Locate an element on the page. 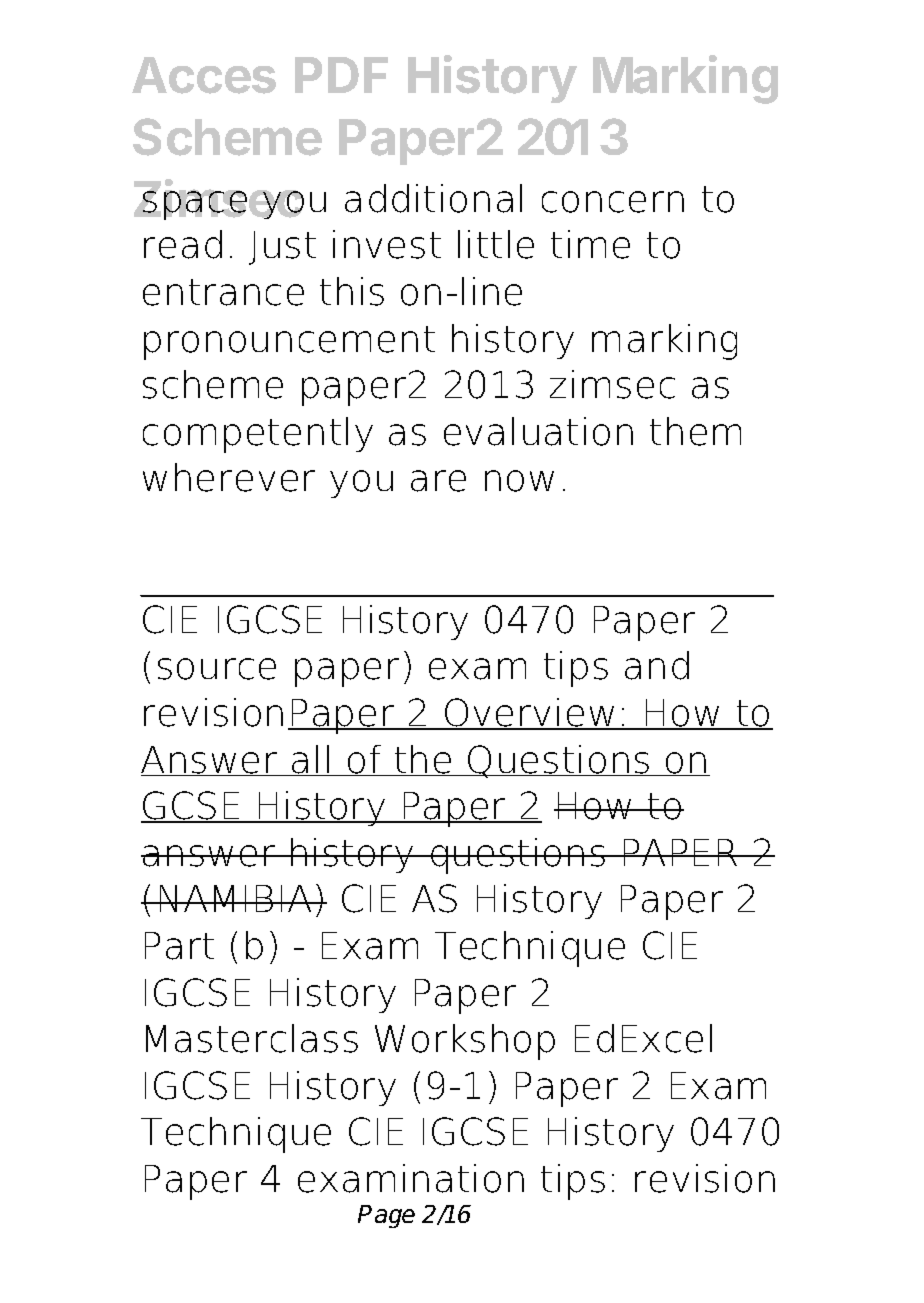 This document has width=924, height=1303. Overview is located at coordinates (530, 713).
